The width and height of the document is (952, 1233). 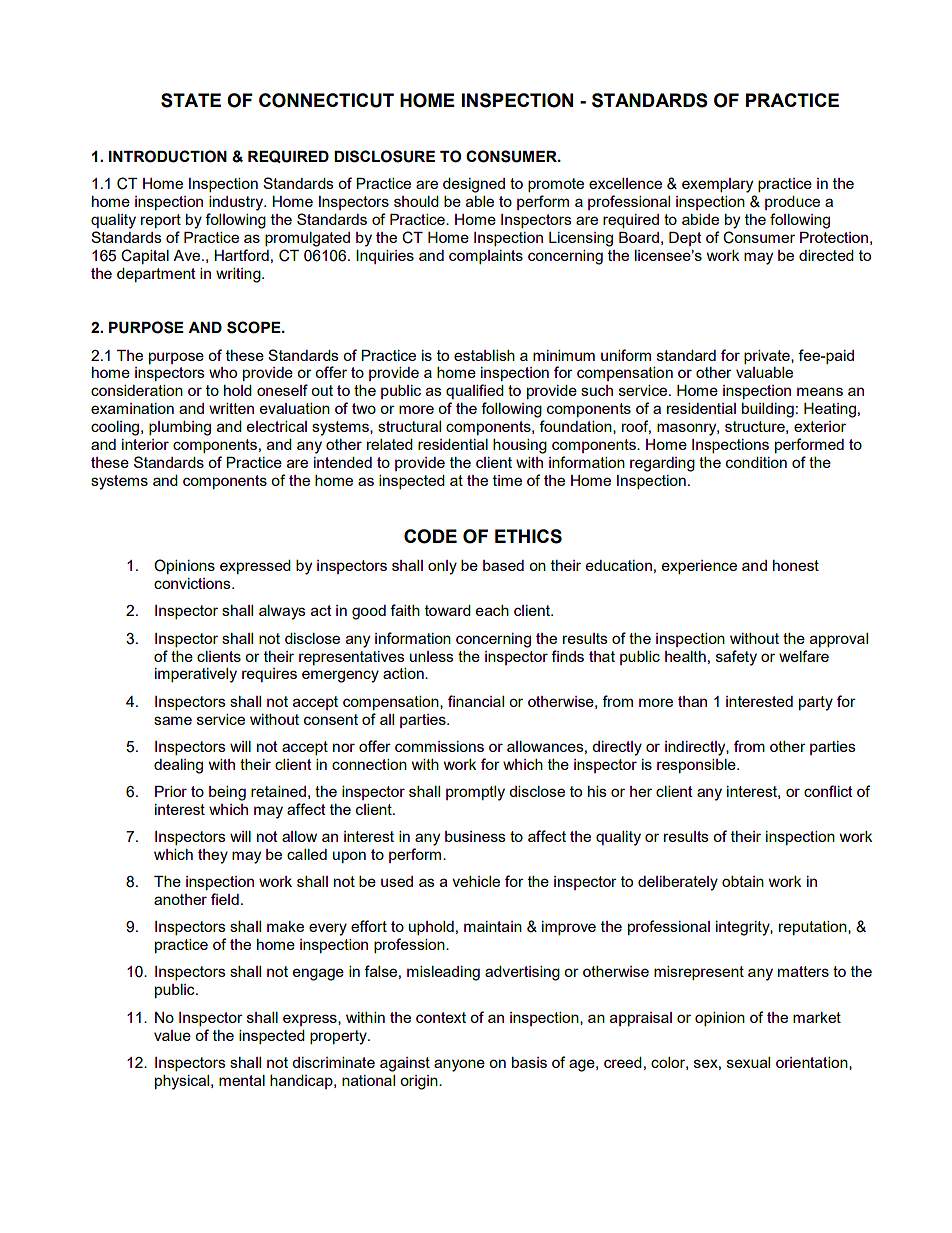 I want to click on designed, so click(x=474, y=185).
